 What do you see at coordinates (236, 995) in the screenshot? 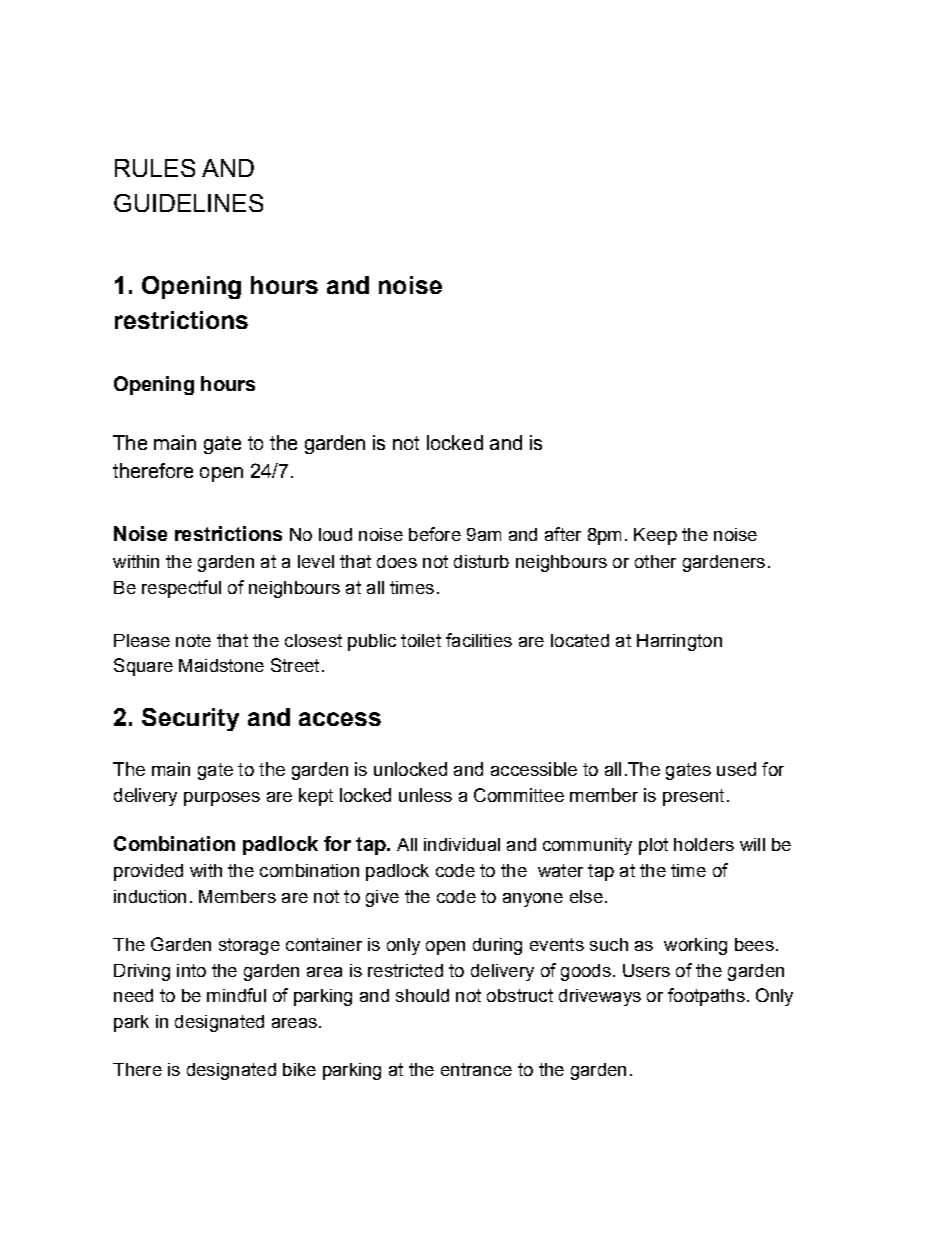
I see `mindful` at bounding box center [236, 995].
